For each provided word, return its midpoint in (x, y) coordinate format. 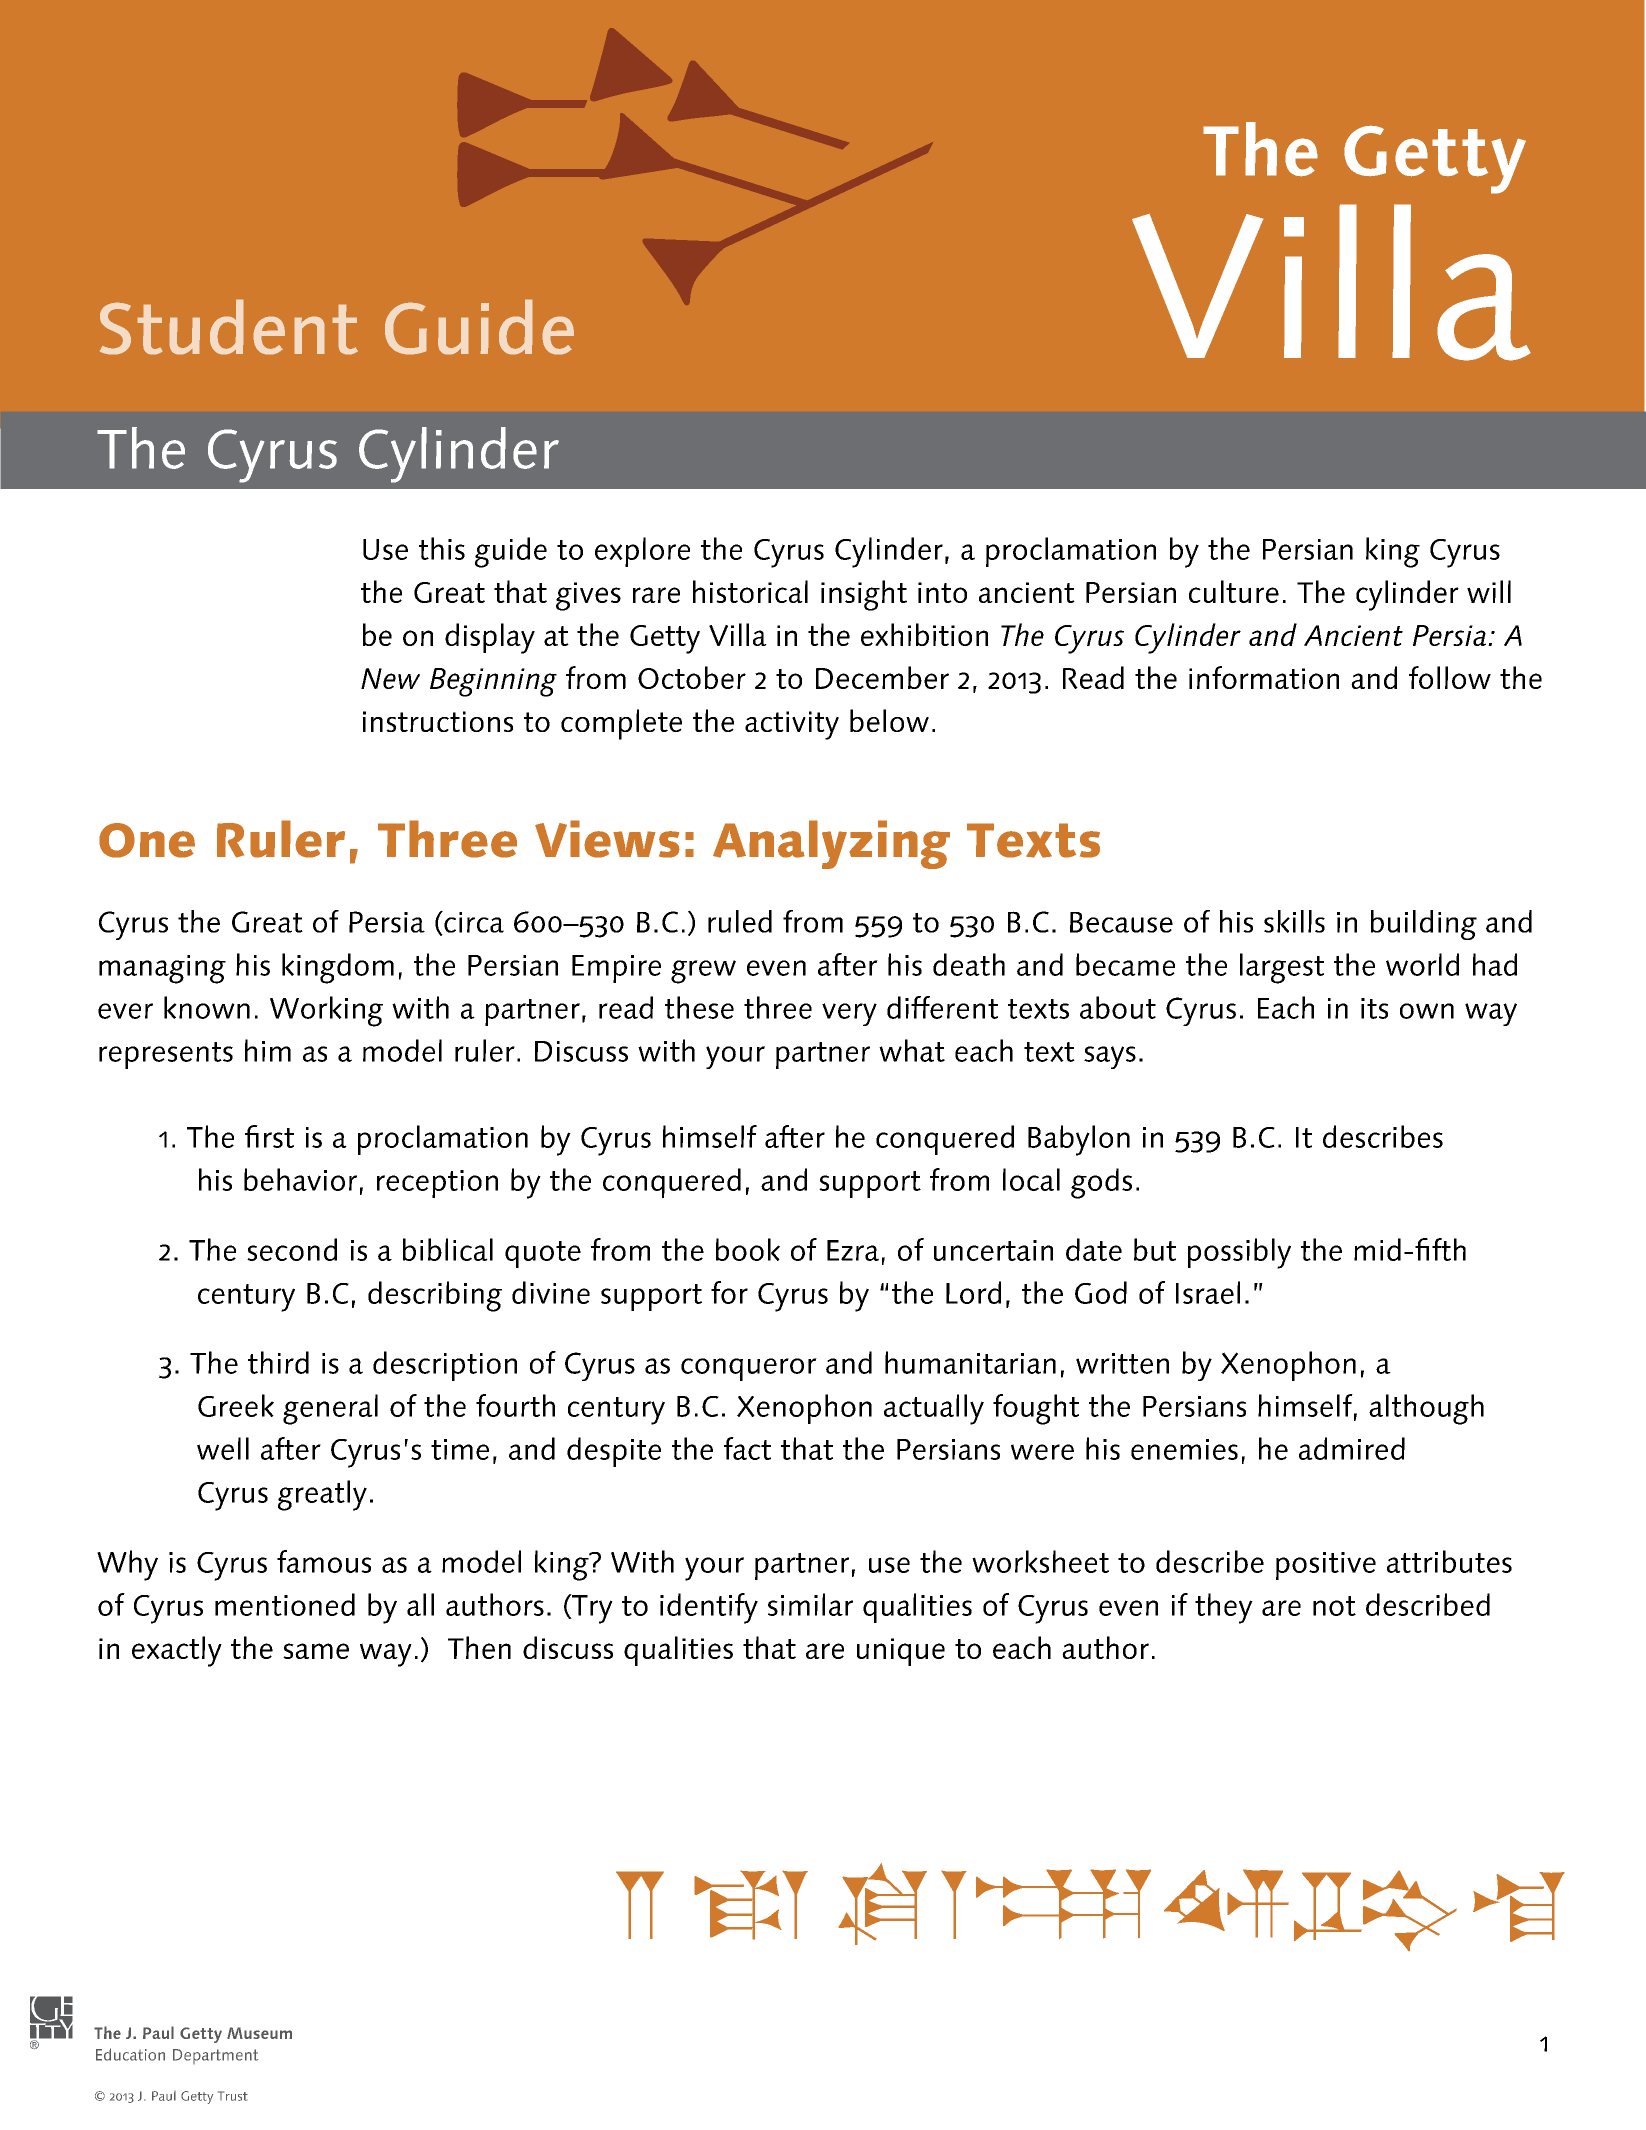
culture (1234, 591)
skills (1294, 921)
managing (162, 969)
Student (229, 327)
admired (1352, 1448)
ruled (740, 921)
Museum (259, 2033)
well (223, 1448)
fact (747, 1448)
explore (642, 552)
